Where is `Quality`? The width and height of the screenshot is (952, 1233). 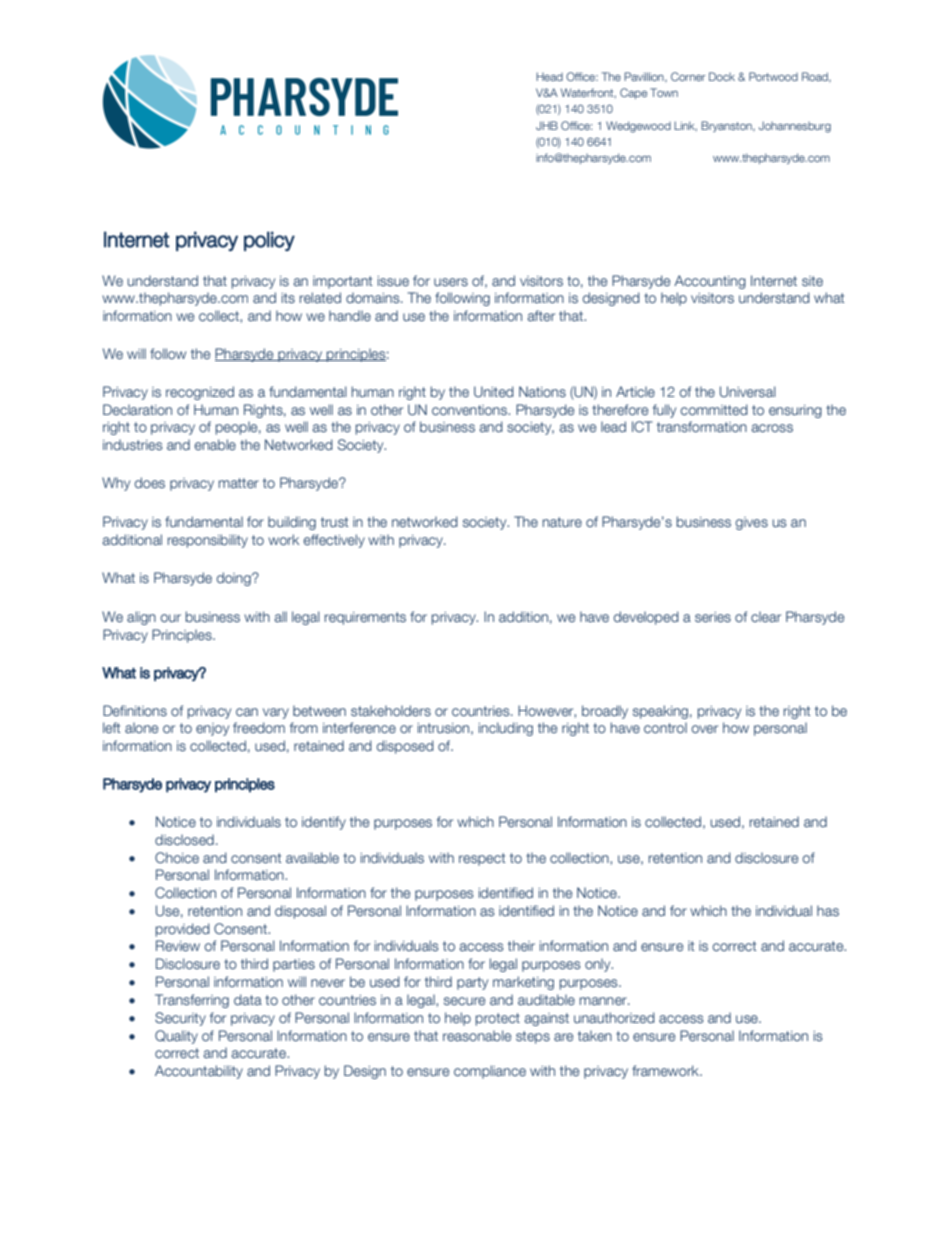 Quality is located at coordinates (176, 1037).
